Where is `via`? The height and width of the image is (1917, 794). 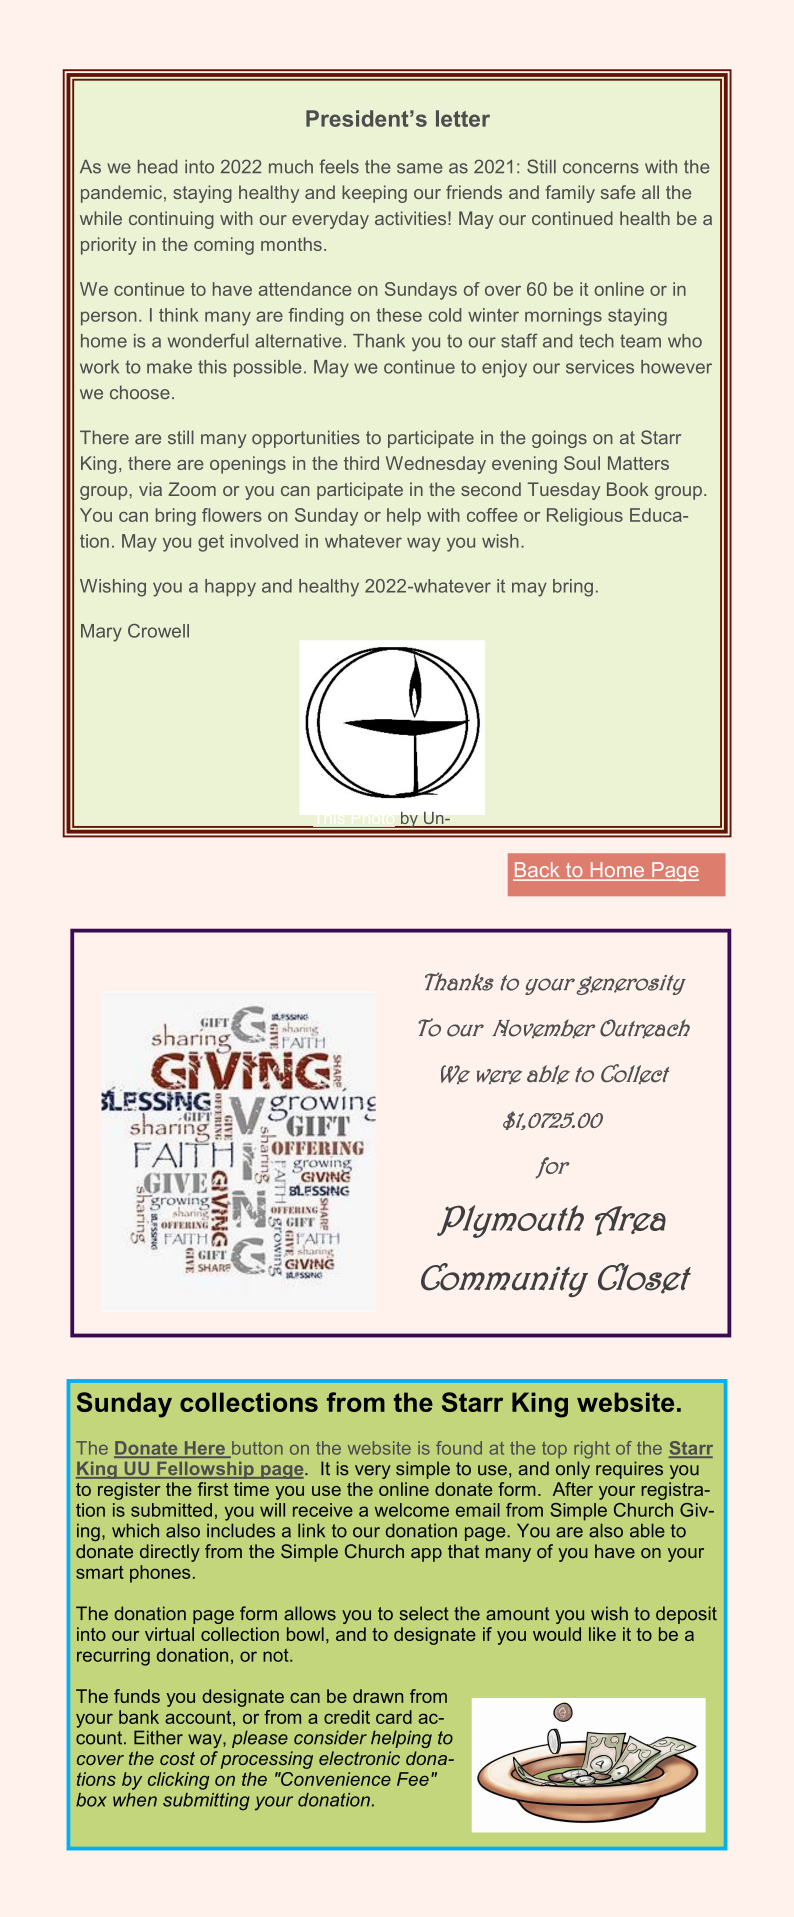
via is located at coordinates (150, 489).
